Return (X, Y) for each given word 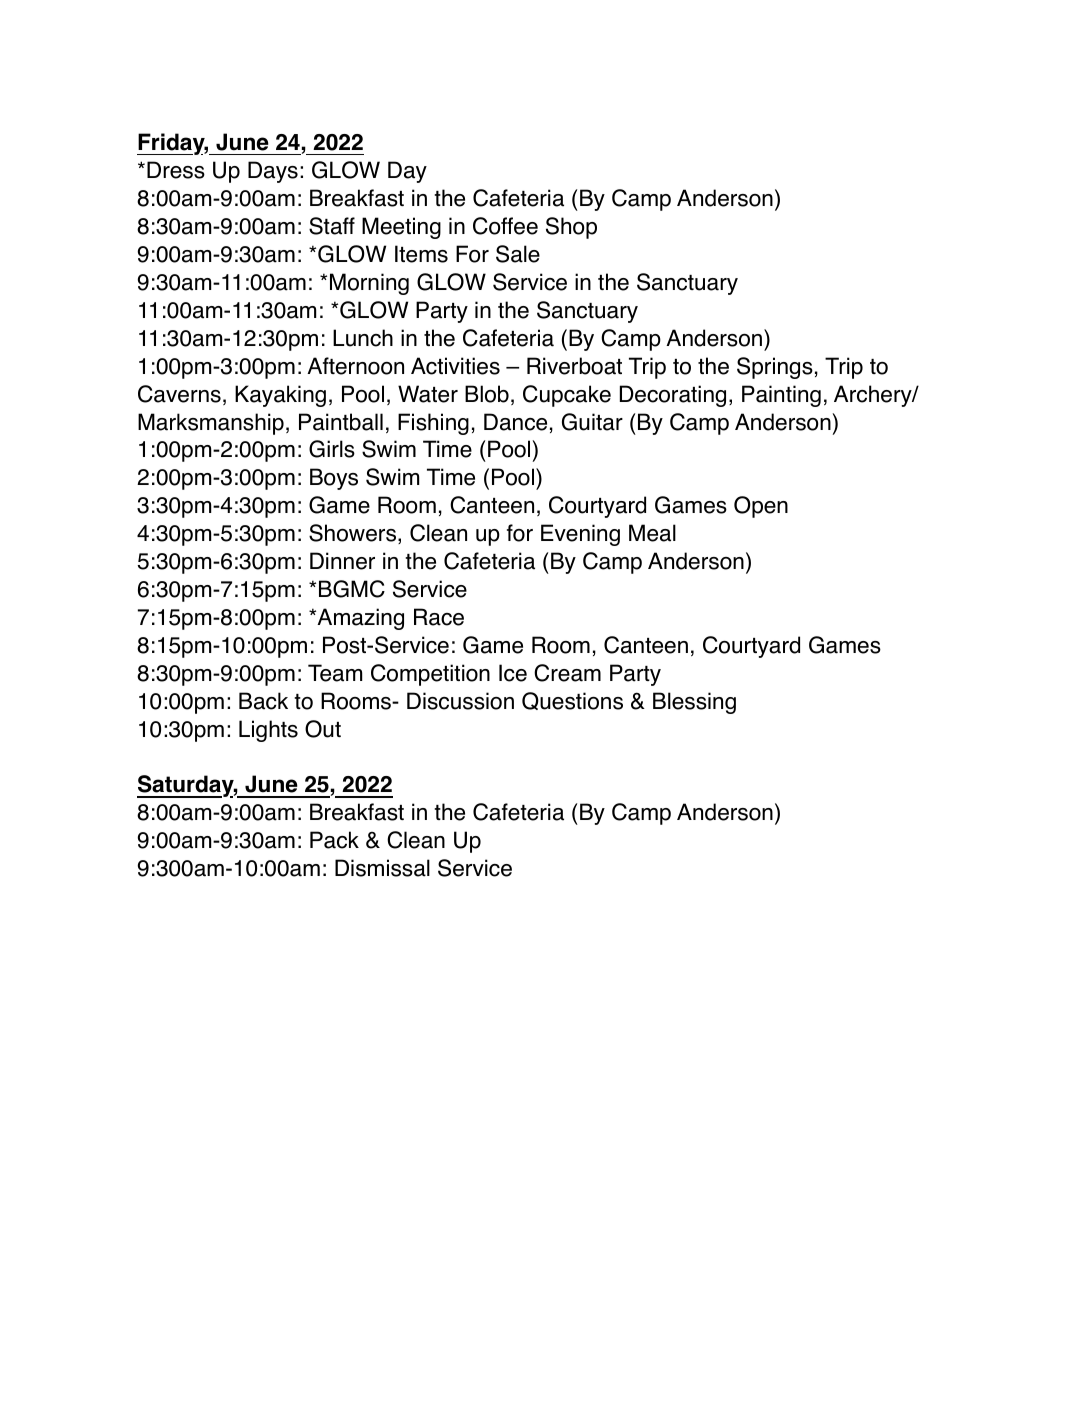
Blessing (694, 703)
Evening (580, 535)
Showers (354, 534)
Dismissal (382, 868)
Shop (571, 228)
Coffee (505, 226)
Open (761, 507)
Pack (334, 840)
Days (273, 172)
